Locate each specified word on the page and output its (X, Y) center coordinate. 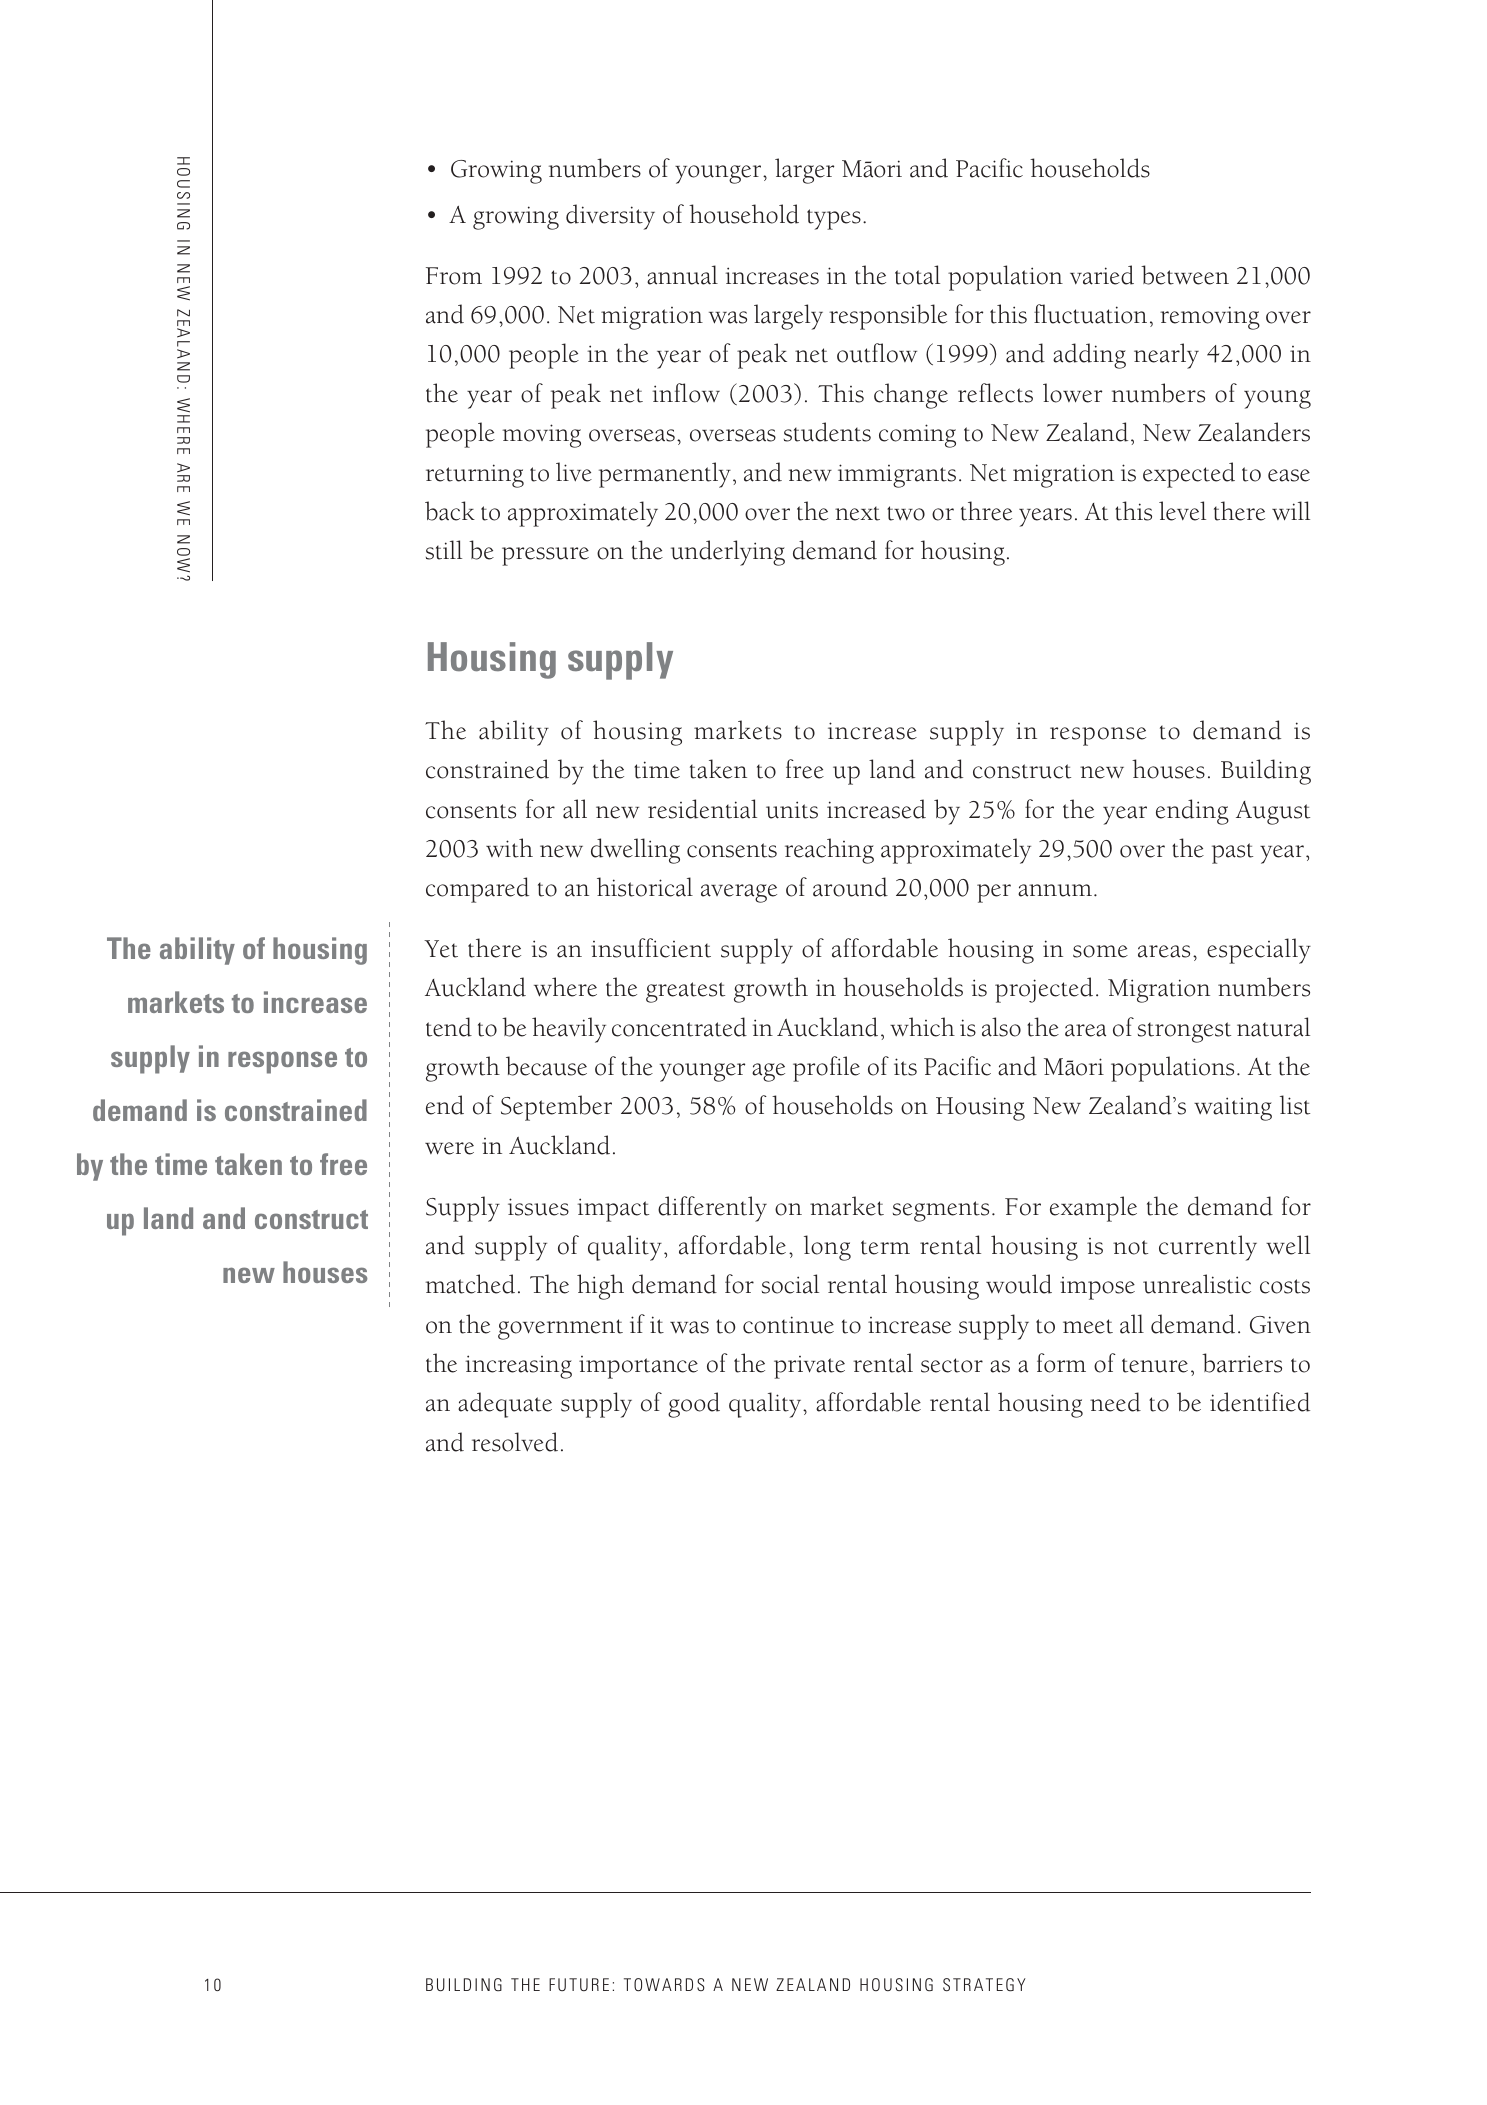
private (809, 1367)
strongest (1184, 1032)
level (1182, 511)
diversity (610, 217)
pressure (545, 556)
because (546, 1066)
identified (1260, 1402)
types (834, 219)
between (1185, 275)
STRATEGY (984, 1985)
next (857, 513)
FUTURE (579, 1984)
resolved (515, 1442)
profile (826, 1069)
